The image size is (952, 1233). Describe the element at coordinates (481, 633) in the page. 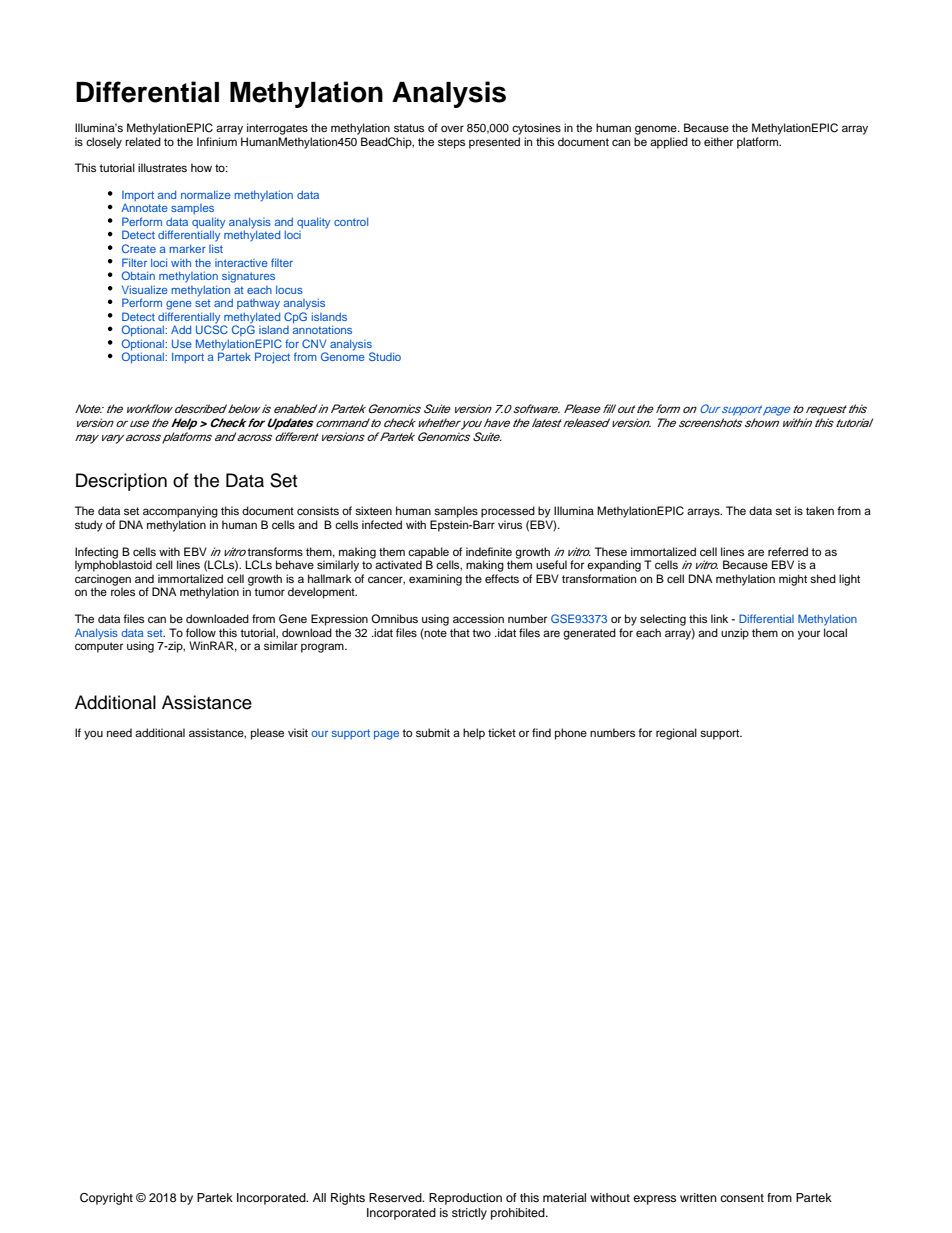

I see `two` at that location.
